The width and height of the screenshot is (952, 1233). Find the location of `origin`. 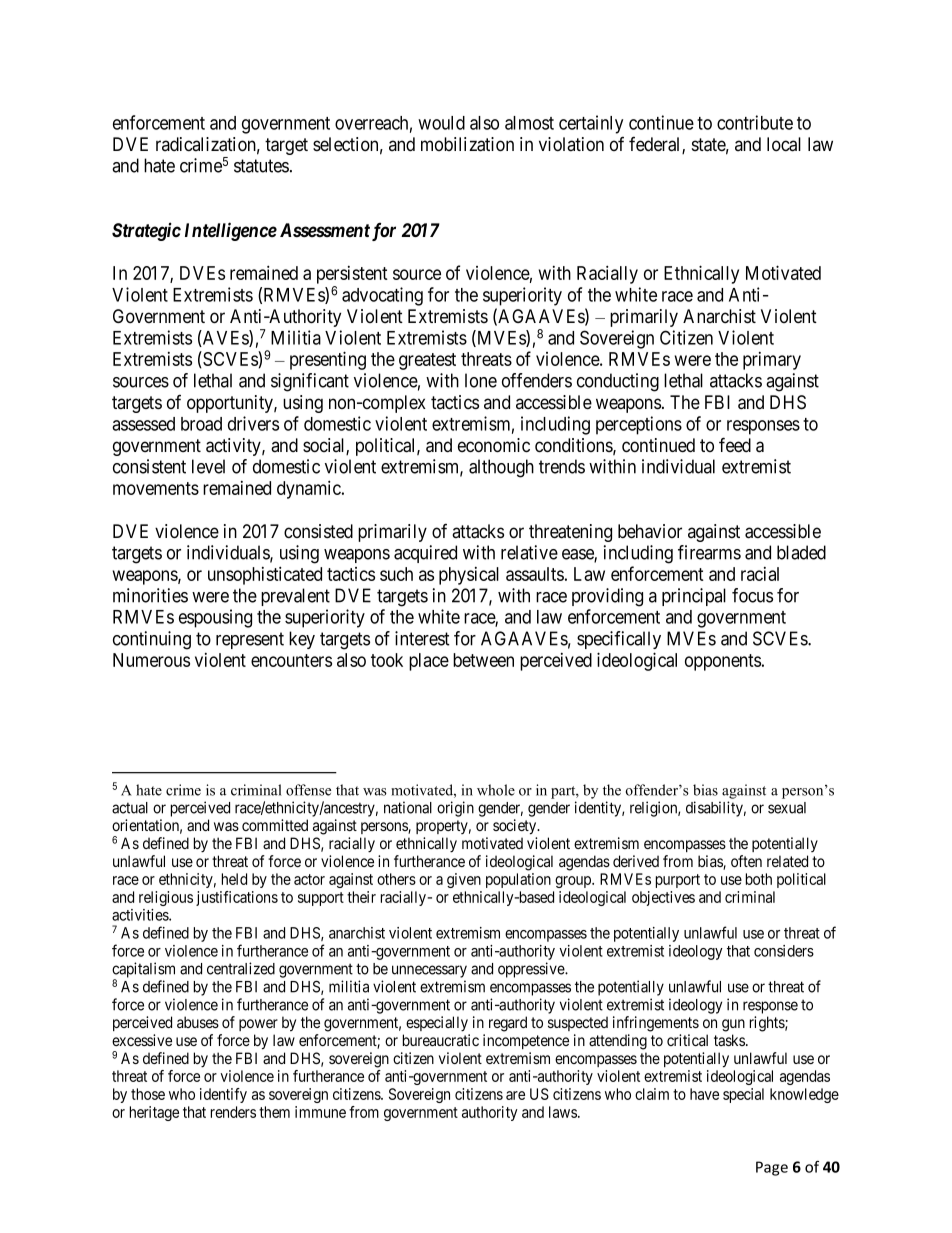

origin is located at coordinates (455, 809).
